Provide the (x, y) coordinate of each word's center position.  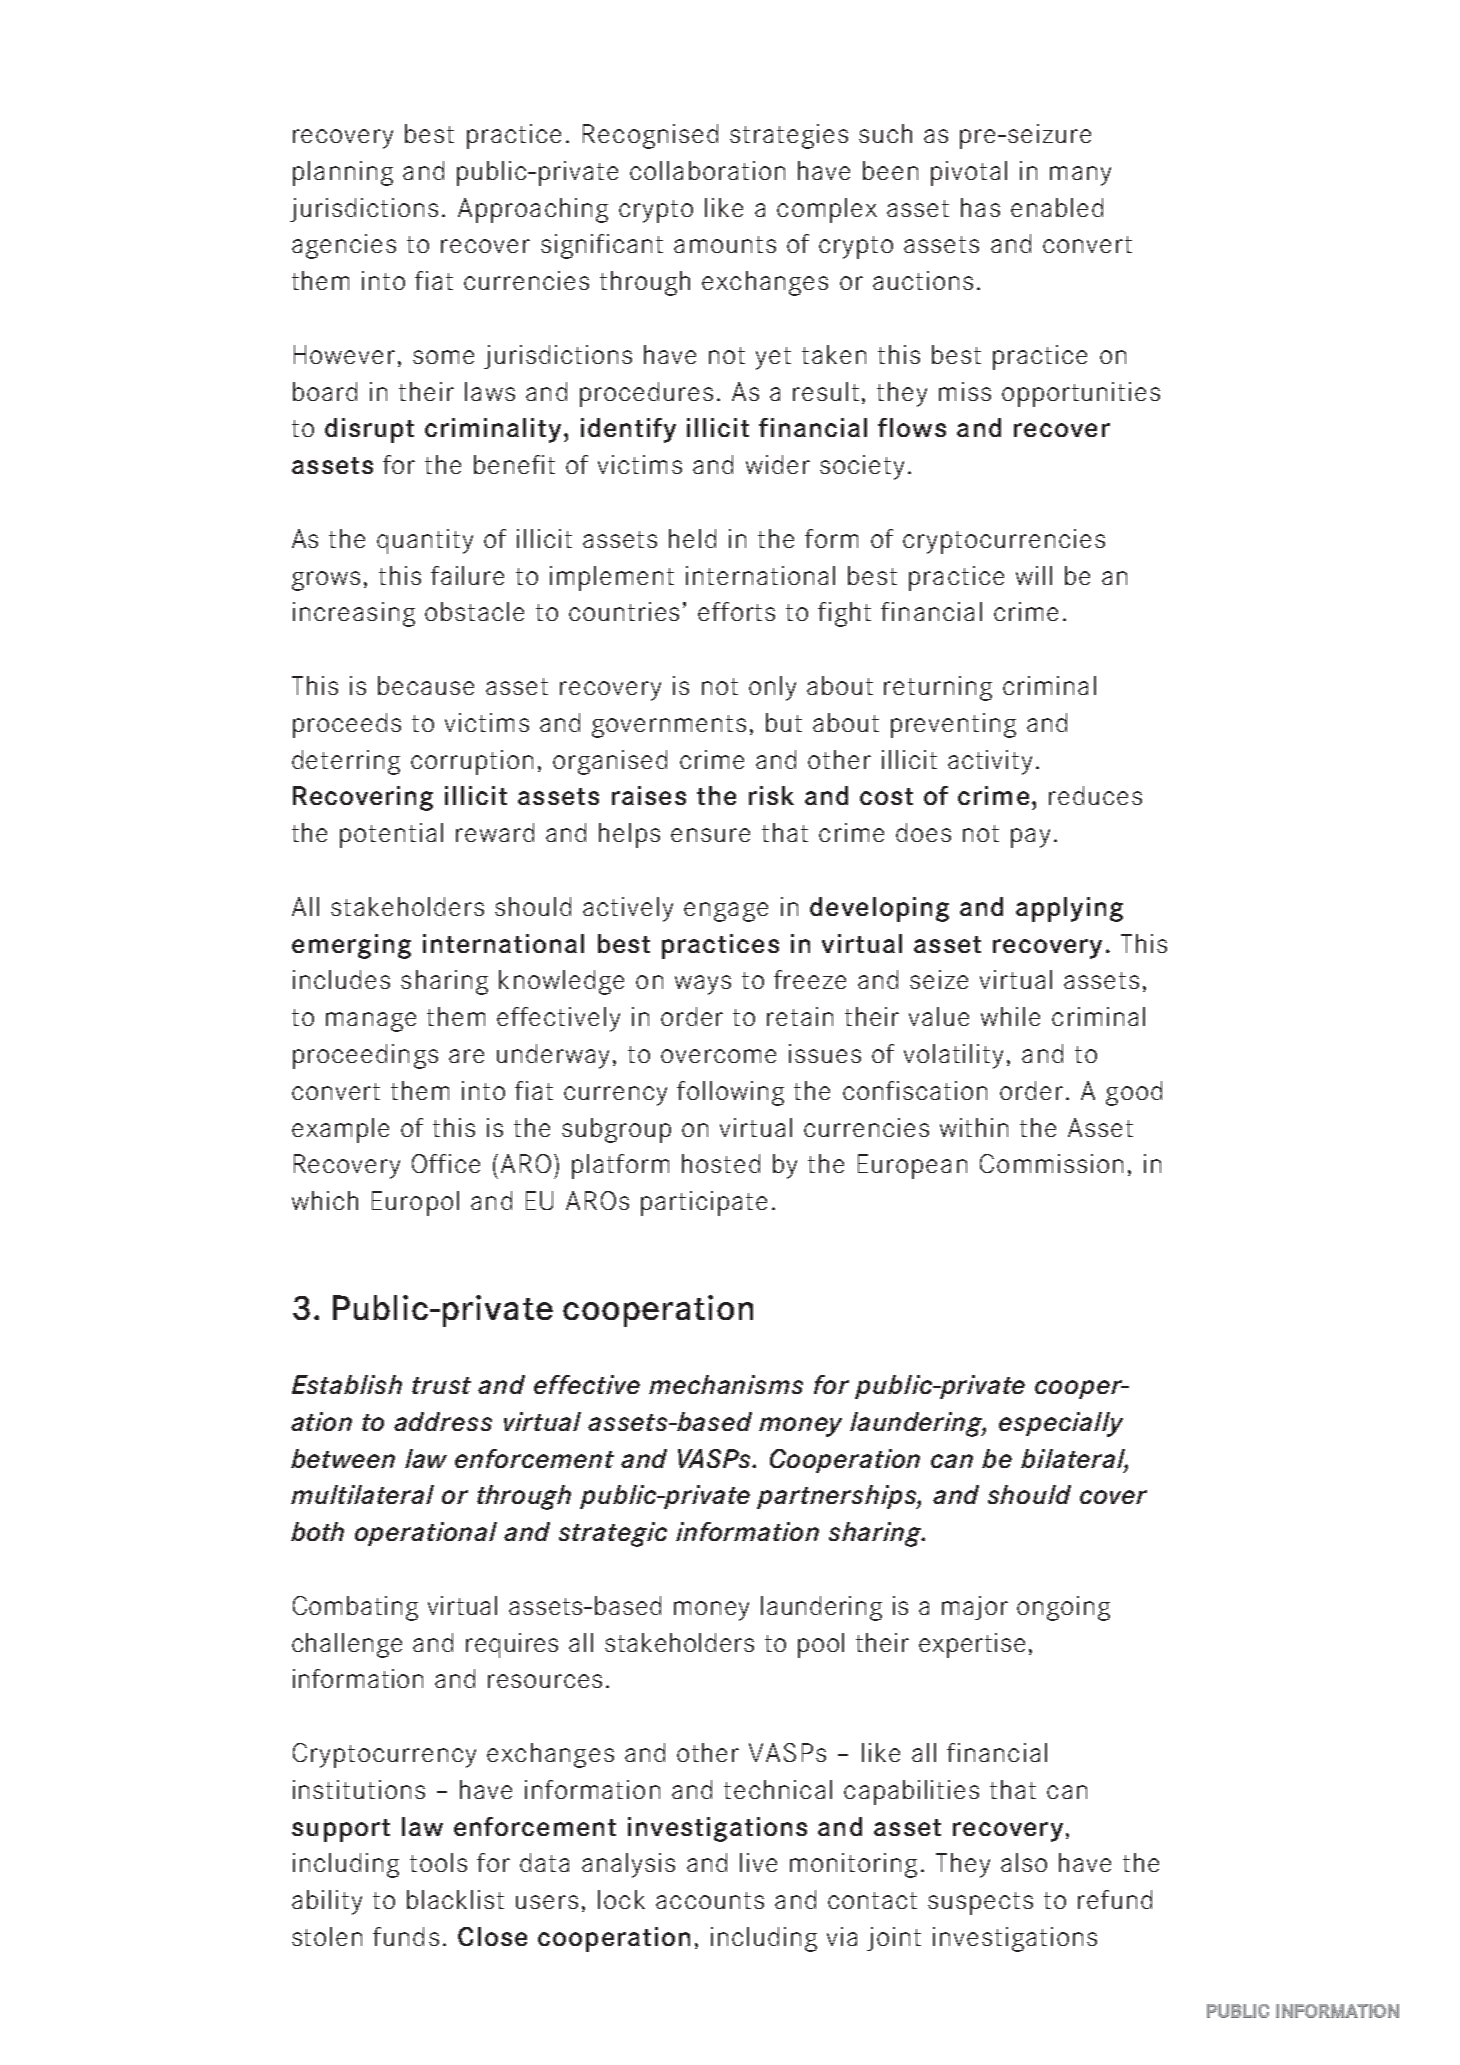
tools (438, 1862)
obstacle (474, 611)
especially (1061, 1424)
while (1010, 1016)
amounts (725, 244)
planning (343, 173)
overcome (718, 1056)
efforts (736, 611)
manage (371, 1022)
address (443, 1421)
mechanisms (726, 1384)
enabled (1057, 207)
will (1034, 575)
